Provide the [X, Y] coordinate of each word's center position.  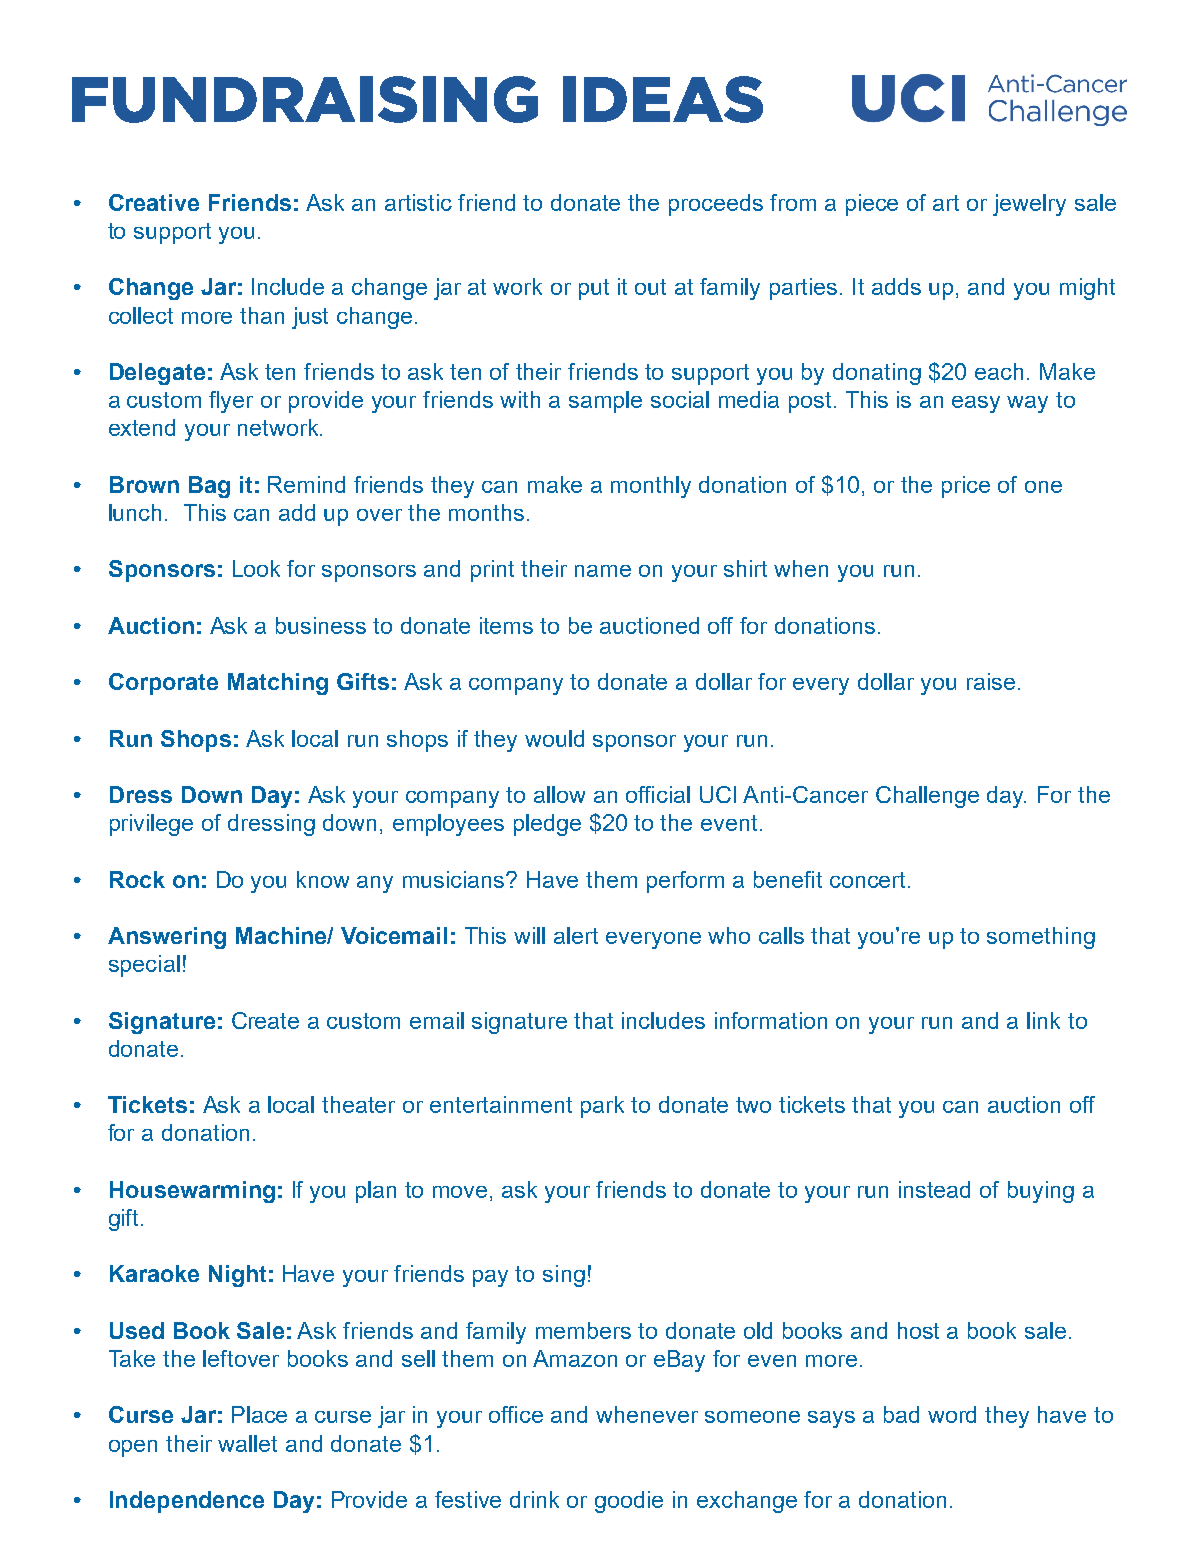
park [602, 1107]
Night [237, 1276]
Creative [154, 202]
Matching [278, 684]
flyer [231, 402]
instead [934, 1189]
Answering [167, 938]
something [1041, 938]
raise [991, 681]
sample [605, 402]
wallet [247, 1443]
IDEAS [663, 99]
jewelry [1029, 205]
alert [576, 935]
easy [976, 404]
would [554, 738]
